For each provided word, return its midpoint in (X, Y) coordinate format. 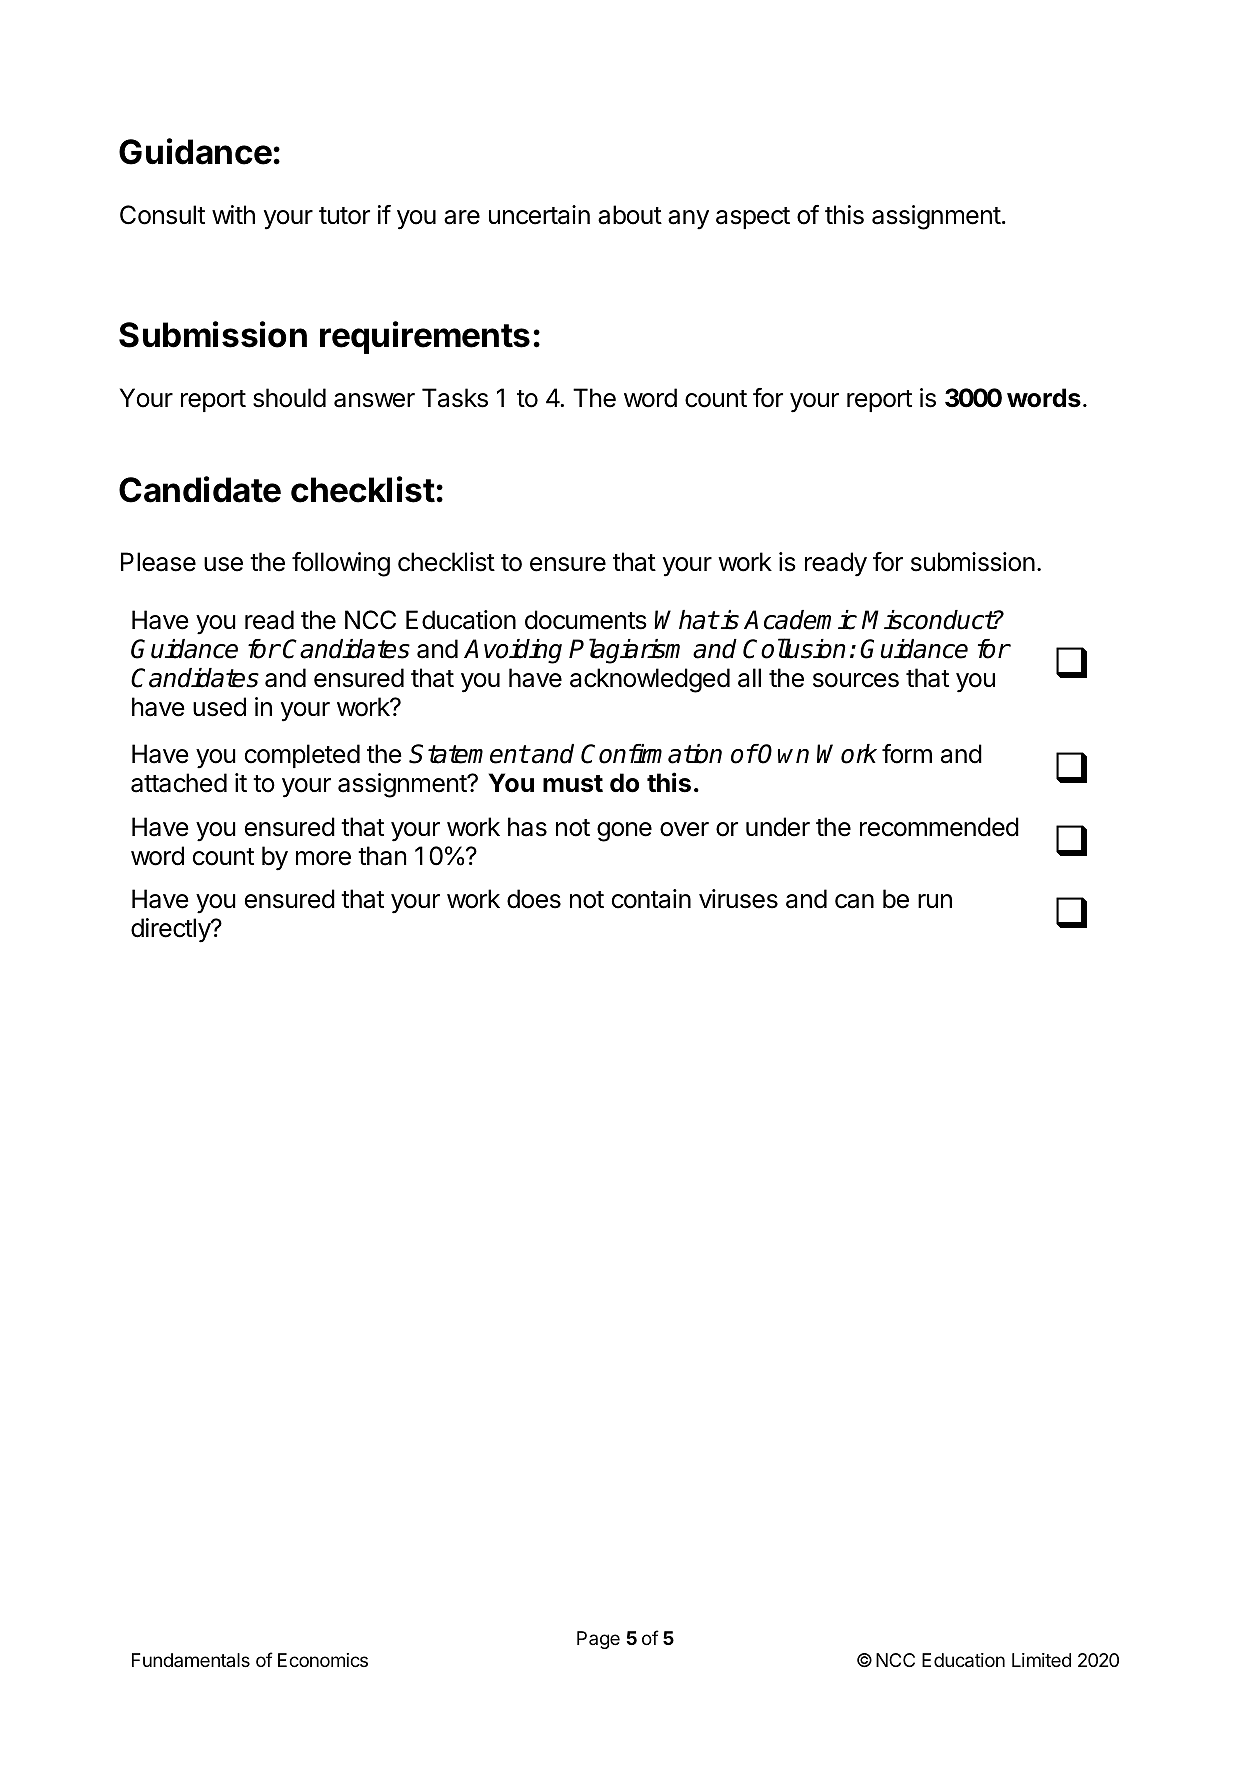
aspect (753, 218)
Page (598, 1640)
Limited (1041, 1660)
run (935, 901)
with (233, 214)
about (630, 215)
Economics (323, 1660)
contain (651, 899)
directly (171, 930)
